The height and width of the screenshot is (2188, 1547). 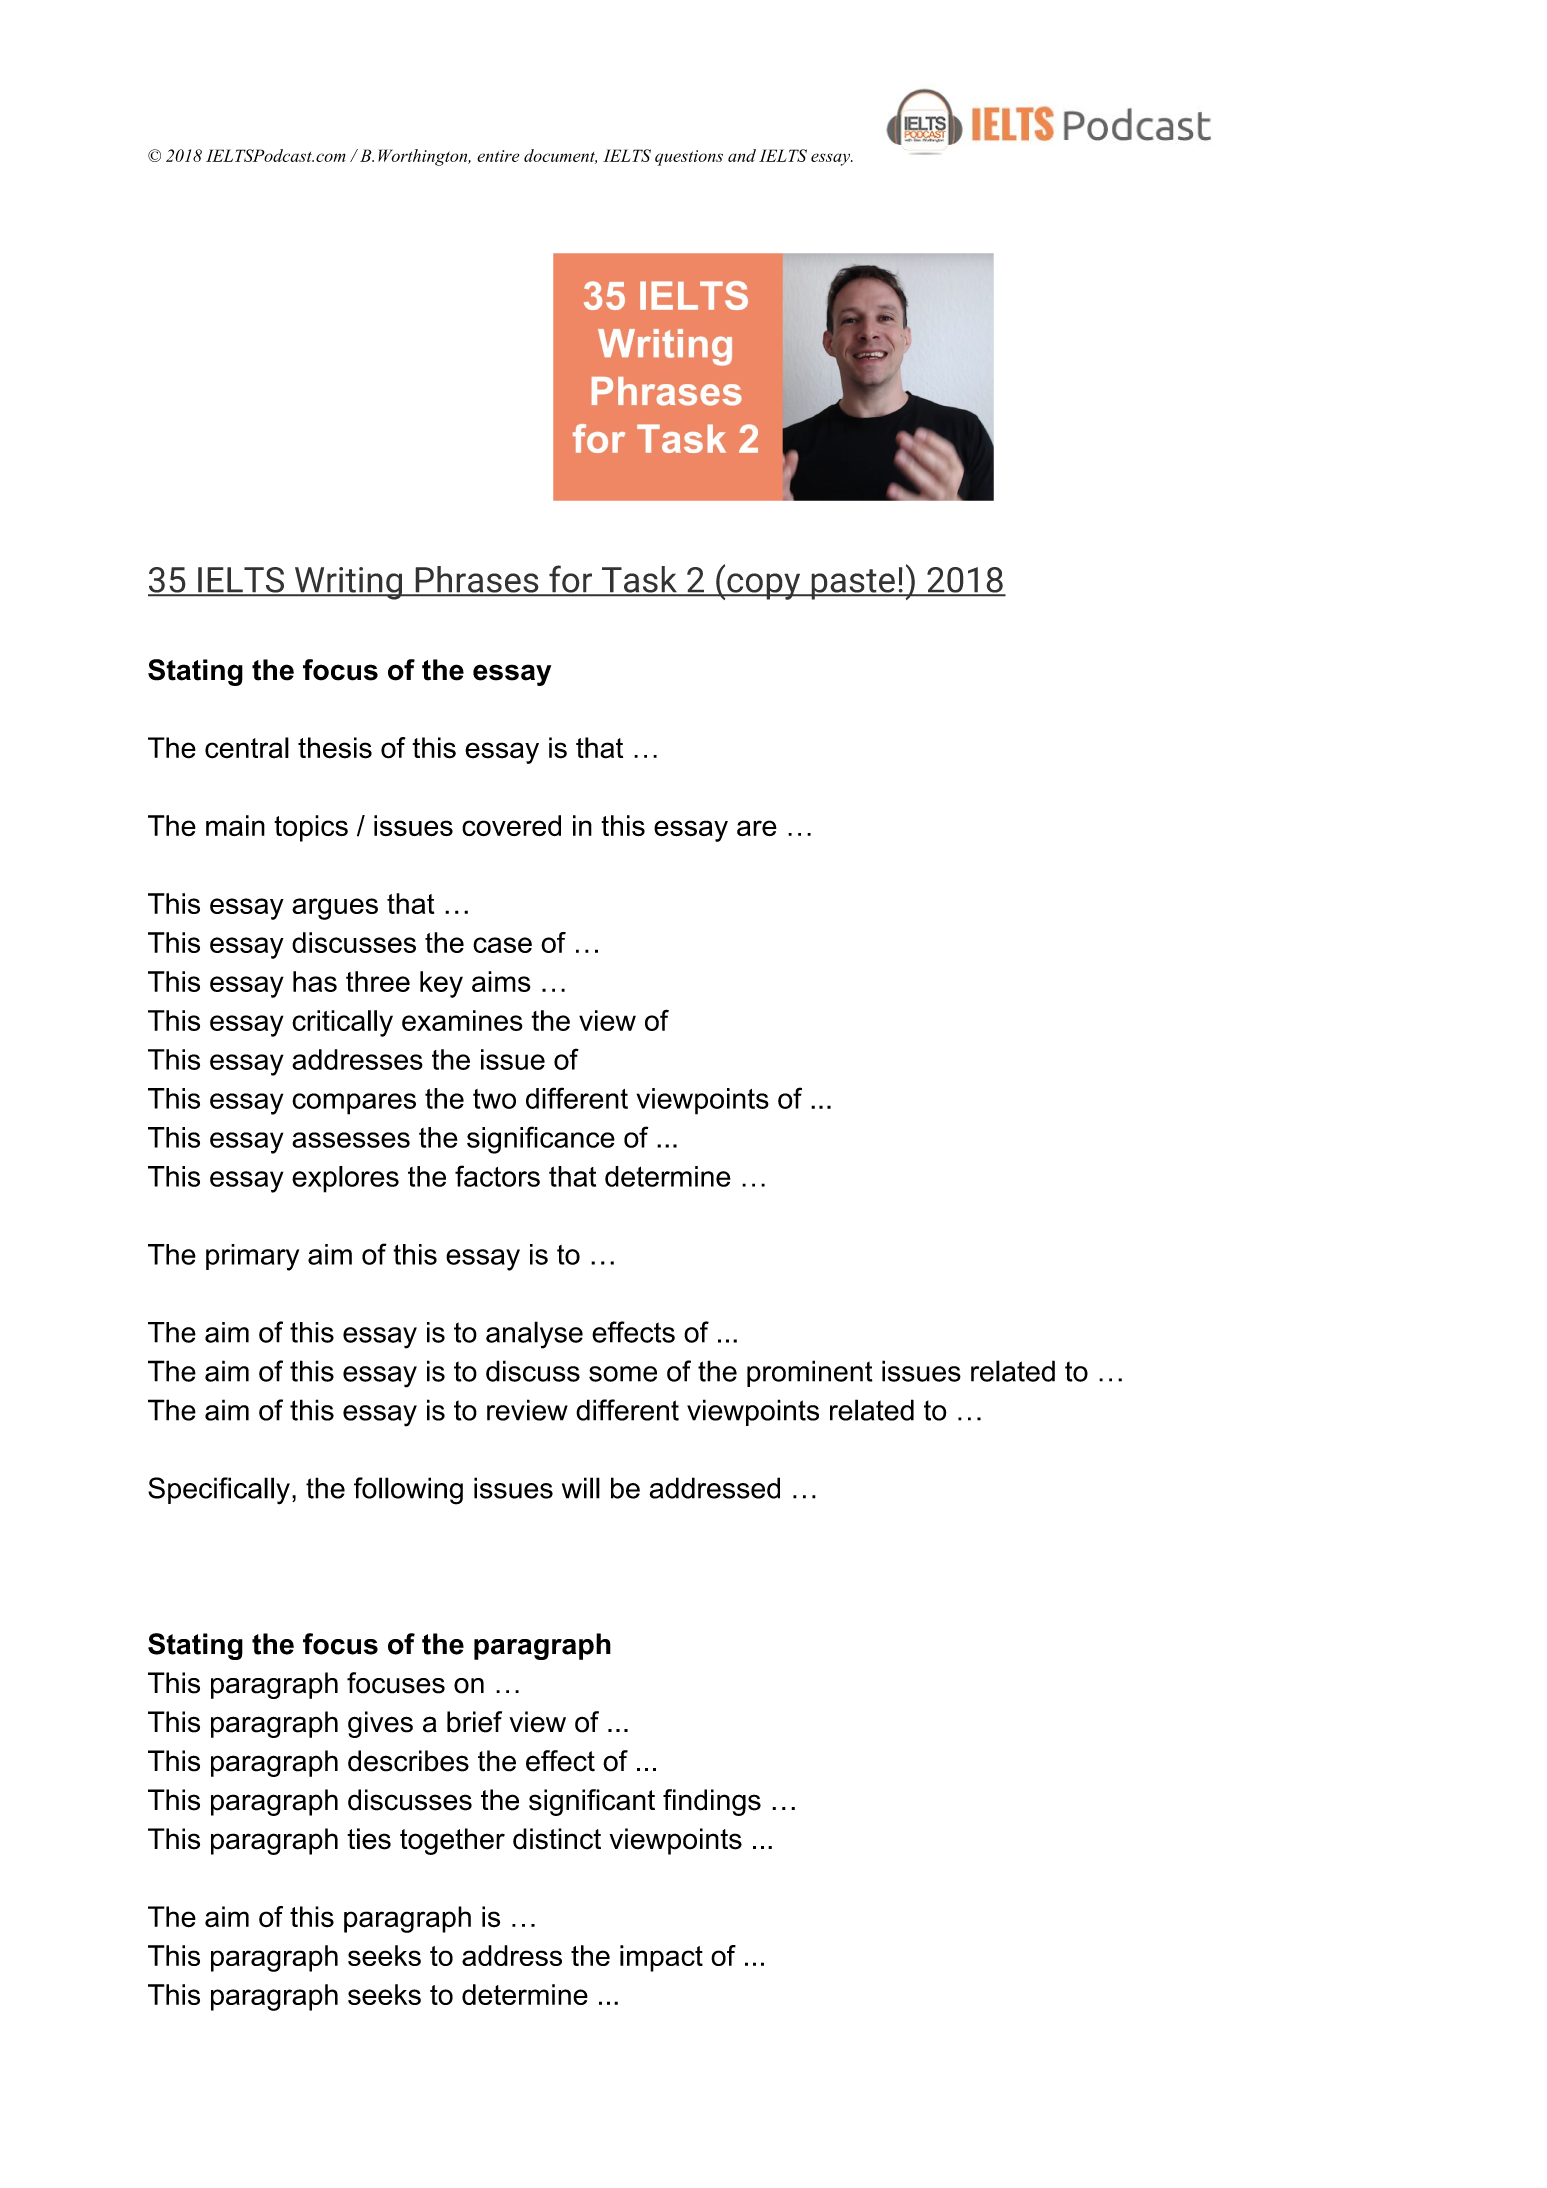 I want to click on distinct, so click(x=557, y=1839).
